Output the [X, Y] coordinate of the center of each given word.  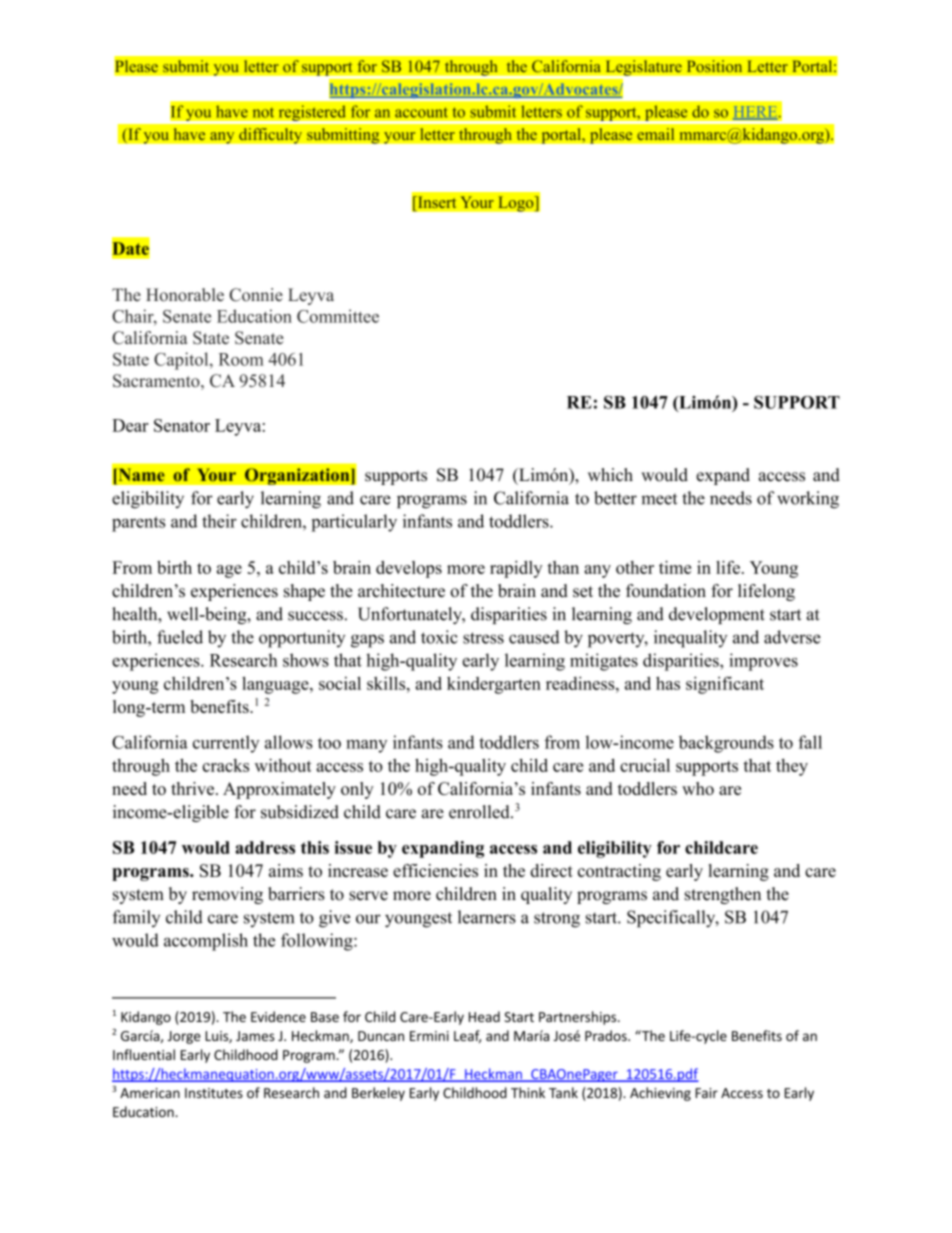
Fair [707, 1093]
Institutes [214, 1093]
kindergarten [494, 685]
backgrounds [726, 744]
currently [226, 744]
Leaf [467, 1036]
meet [659, 499]
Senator [182, 425]
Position [714, 66]
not [263, 113]
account [421, 112]
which [610, 475]
